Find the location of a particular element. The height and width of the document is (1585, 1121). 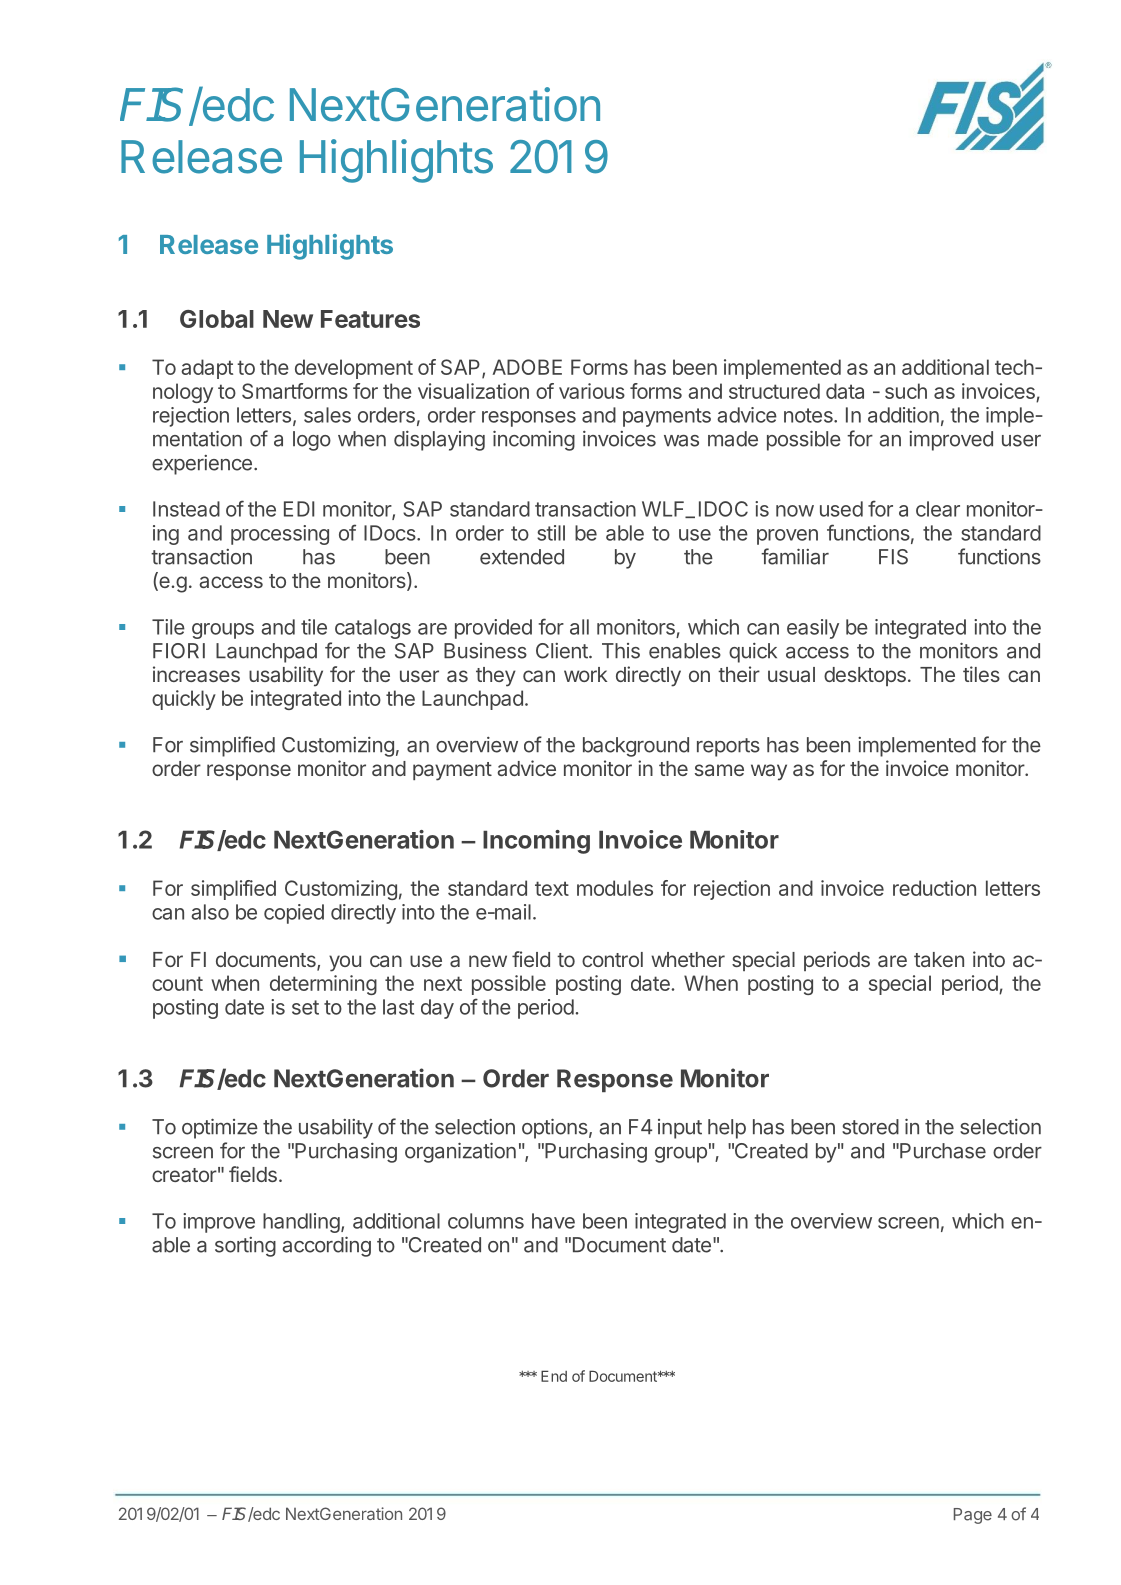

such is located at coordinates (906, 391).
